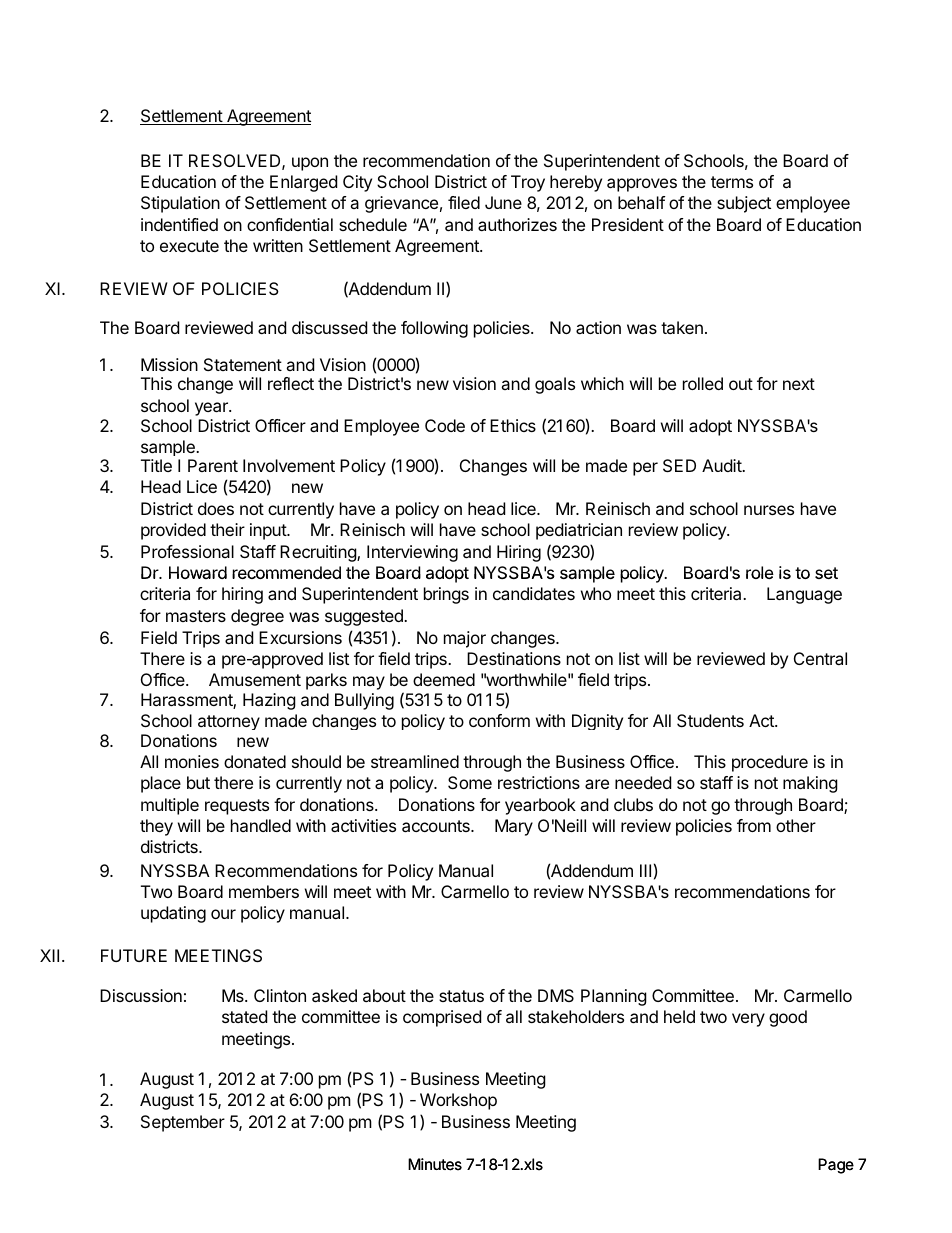  What do you see at coordinates (732, 182) in the screenshot?
I see `terms` at bounding box center [732, 182].
